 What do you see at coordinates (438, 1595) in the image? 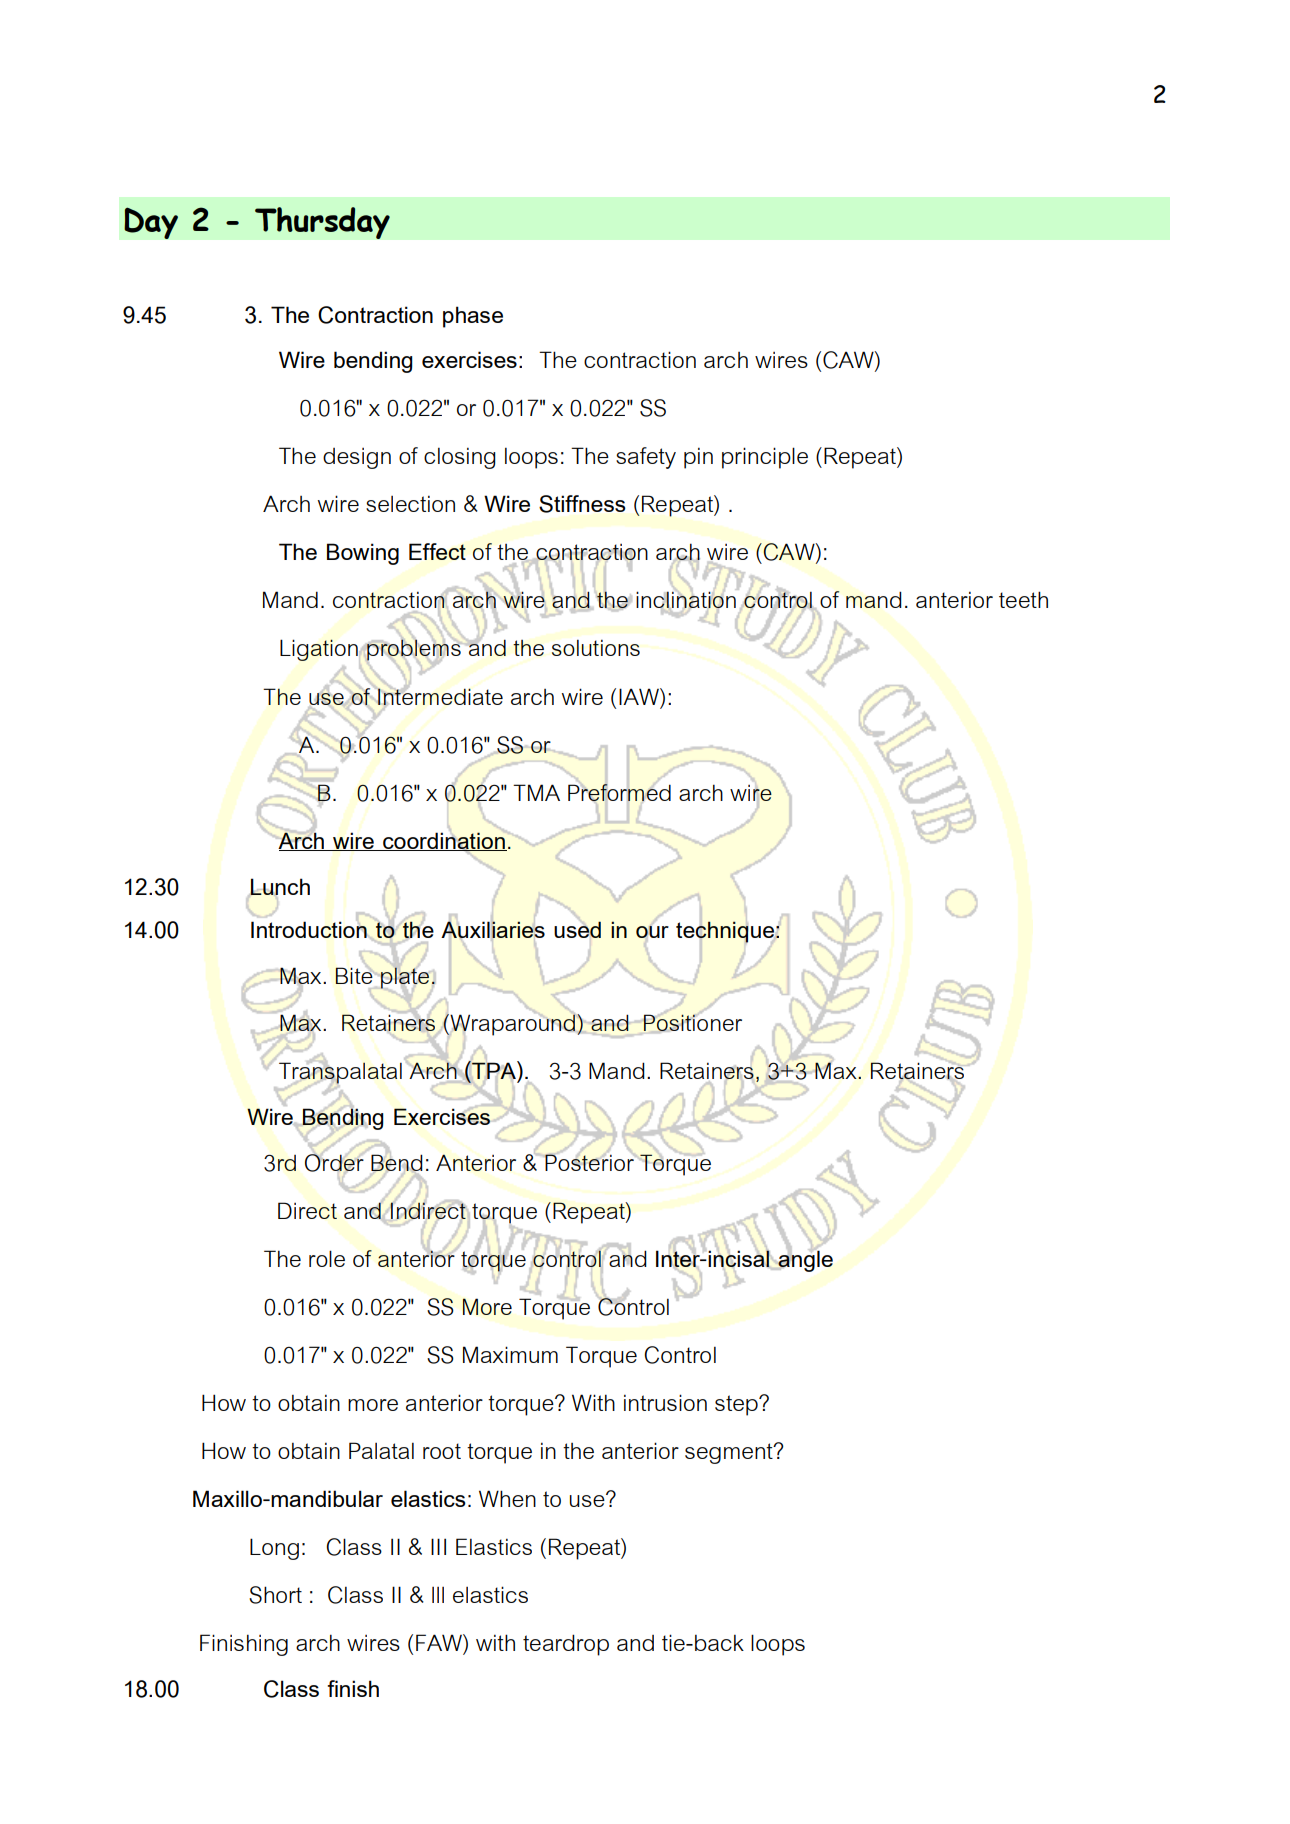
I see `lll` at bounding box center [438, 1595].
